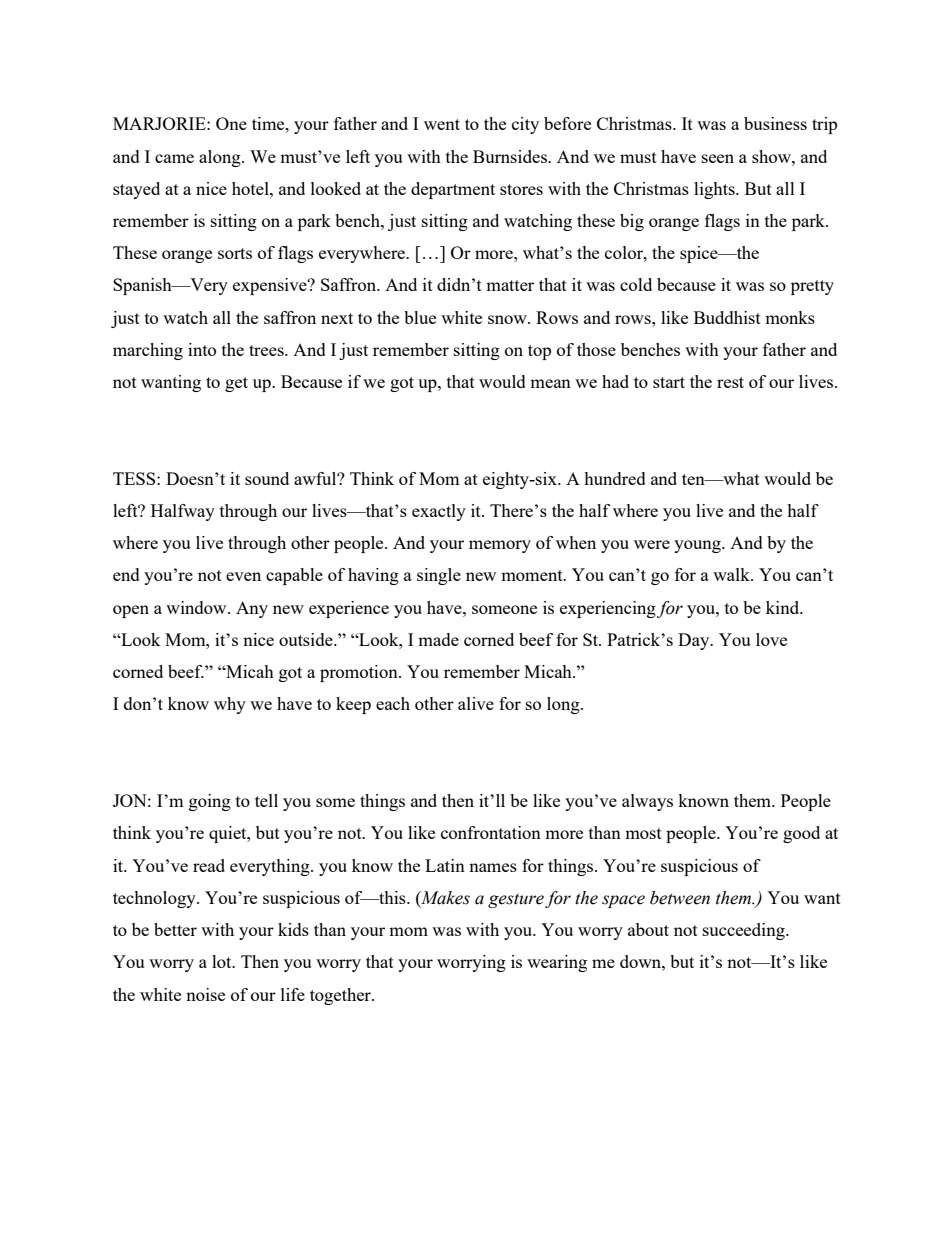  What do you see at coordinates (230, 705) in the page?
I see `why` at bounding box center [230, 705].
